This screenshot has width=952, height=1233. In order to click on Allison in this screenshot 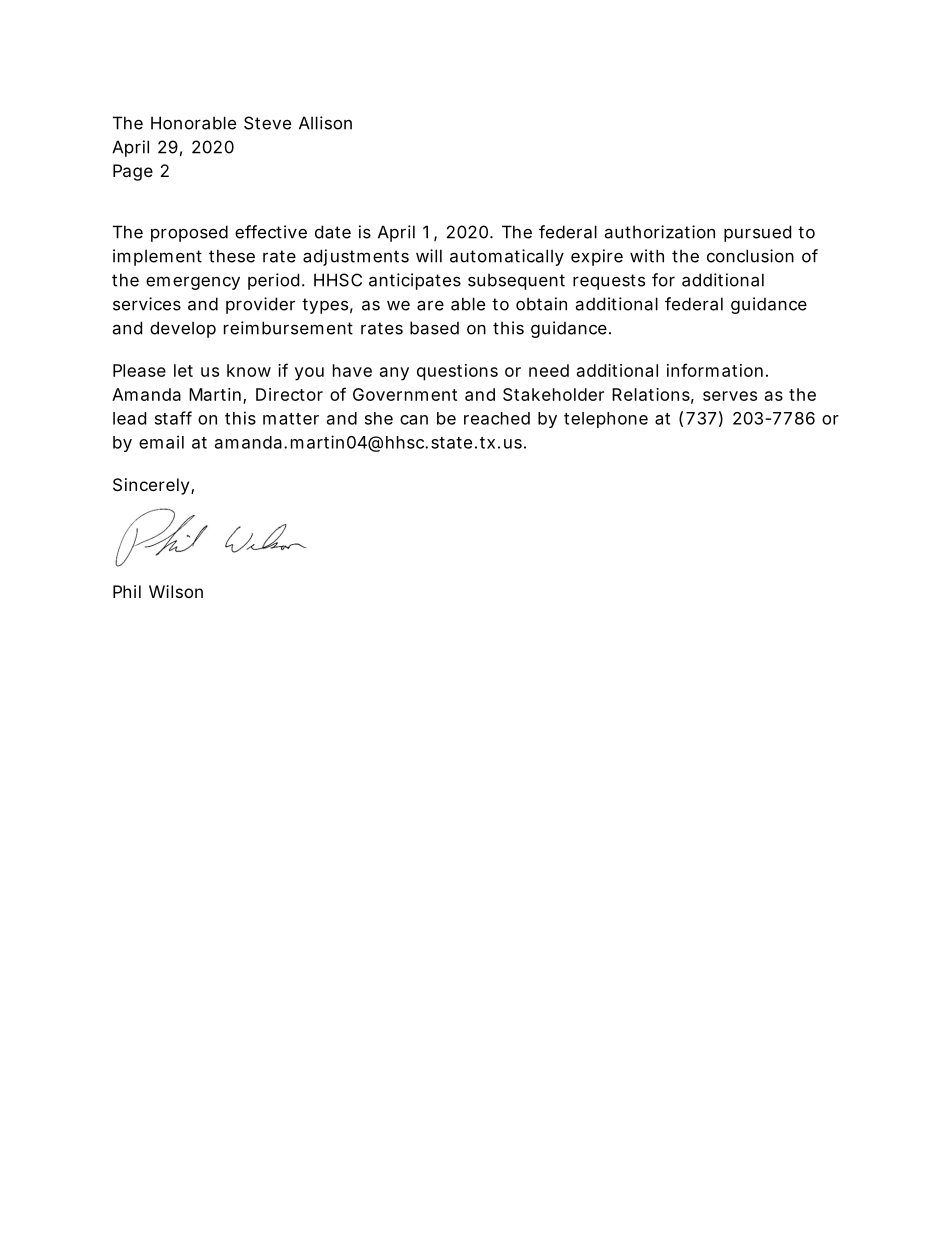, I will do `click(325, 123)`.
